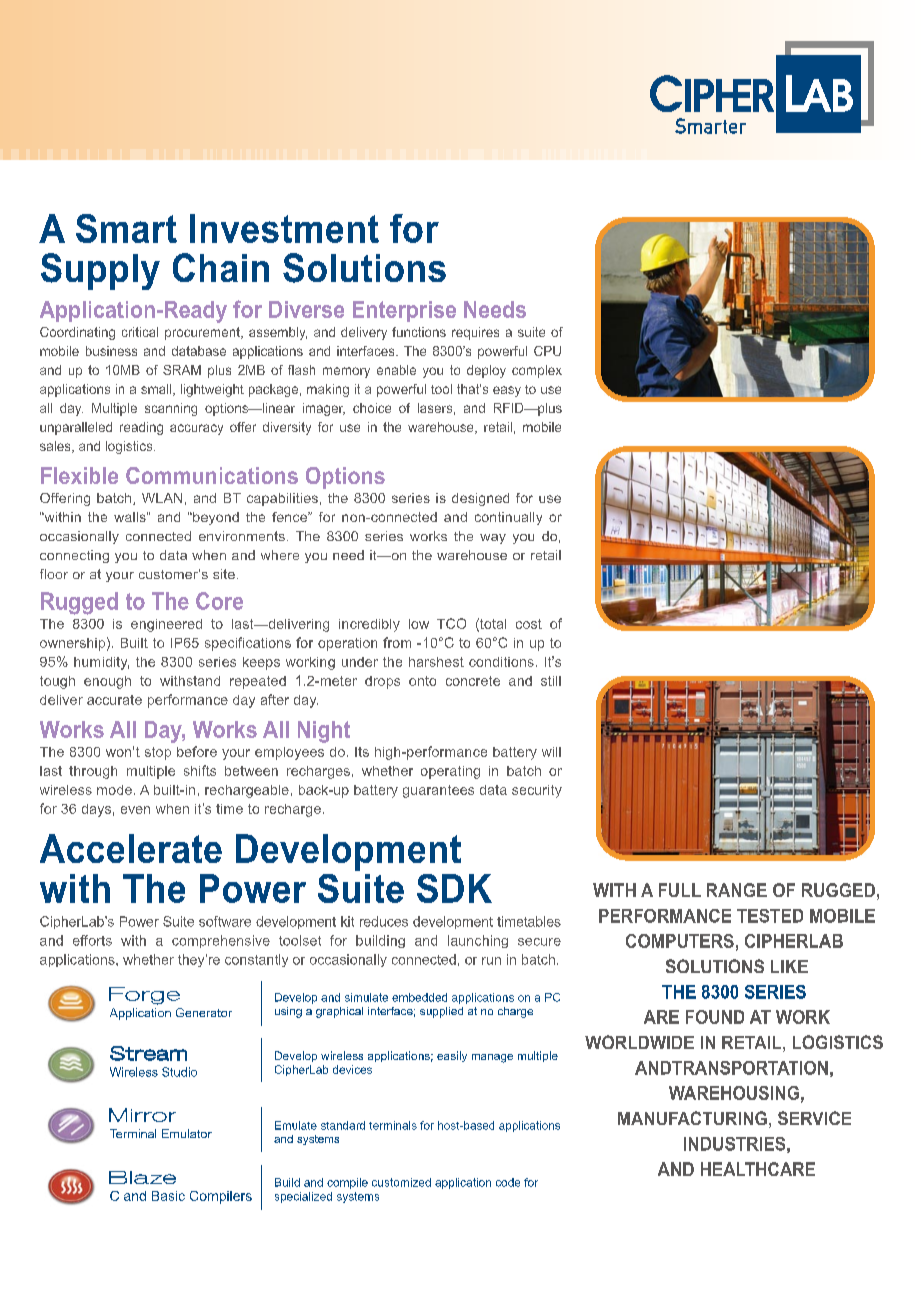 The height and width of the document is (1316, 921). Describe the element at coordinates (401, 1182) in the document. I see `customized` at that location.
